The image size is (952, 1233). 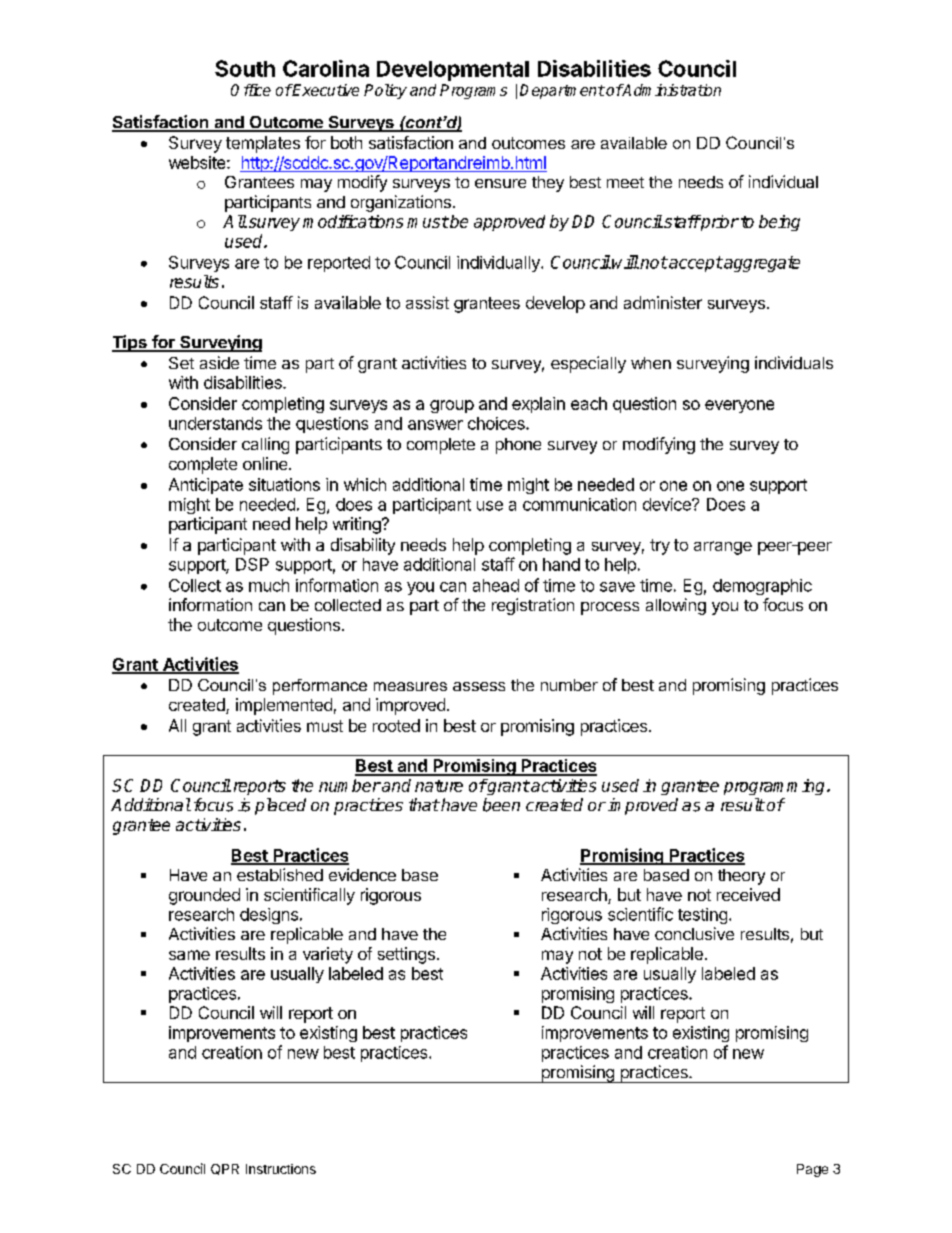 I want to click on ahead, so click(x=496, y=585).
